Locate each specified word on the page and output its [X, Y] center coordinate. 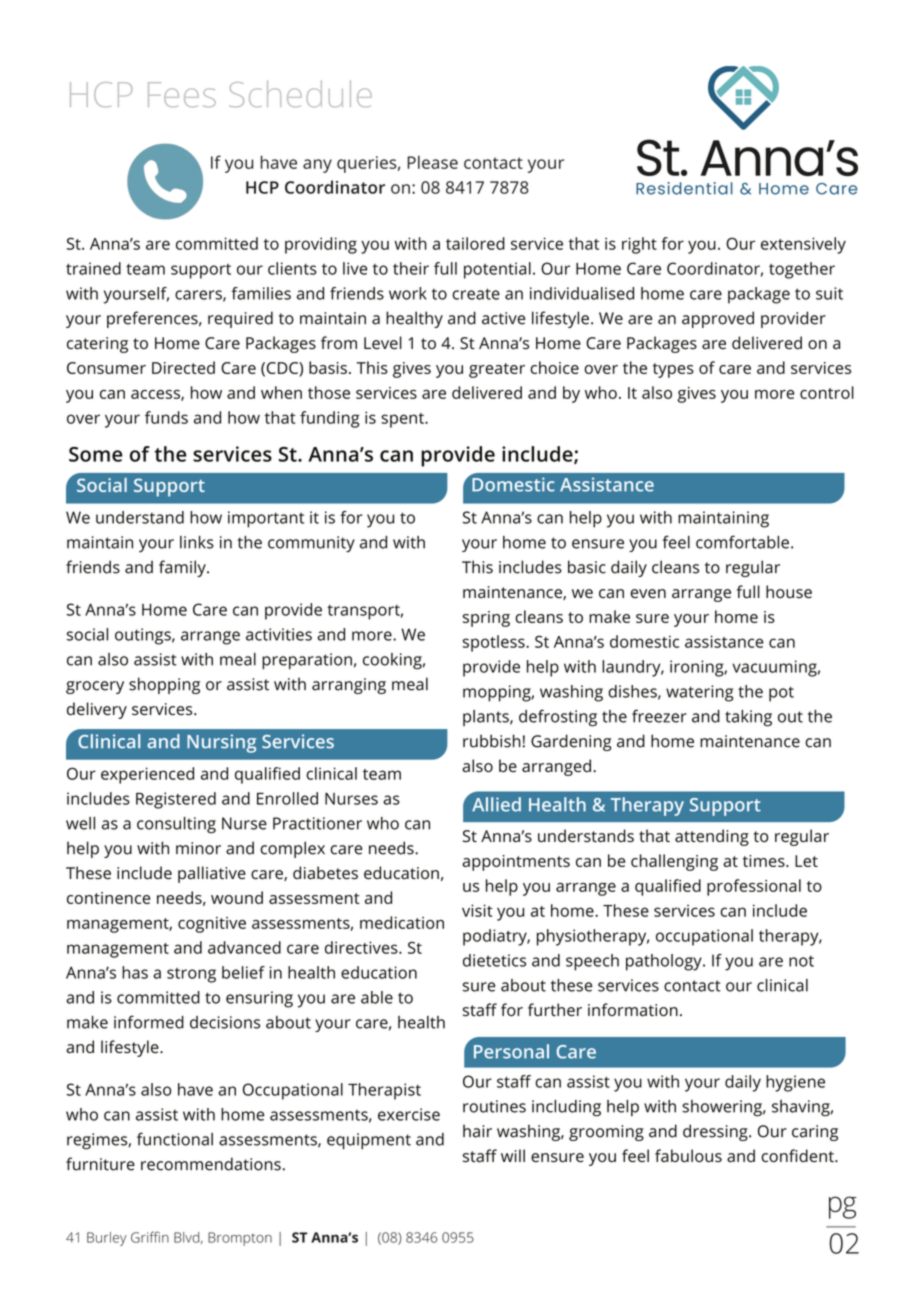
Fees [182, 94]
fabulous [688, 1156]
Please [432, 162]
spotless [495, 643]
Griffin [150, 1237]
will [513, 1155]
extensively [803, 245]
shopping [164, 685]
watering [699, 693]
